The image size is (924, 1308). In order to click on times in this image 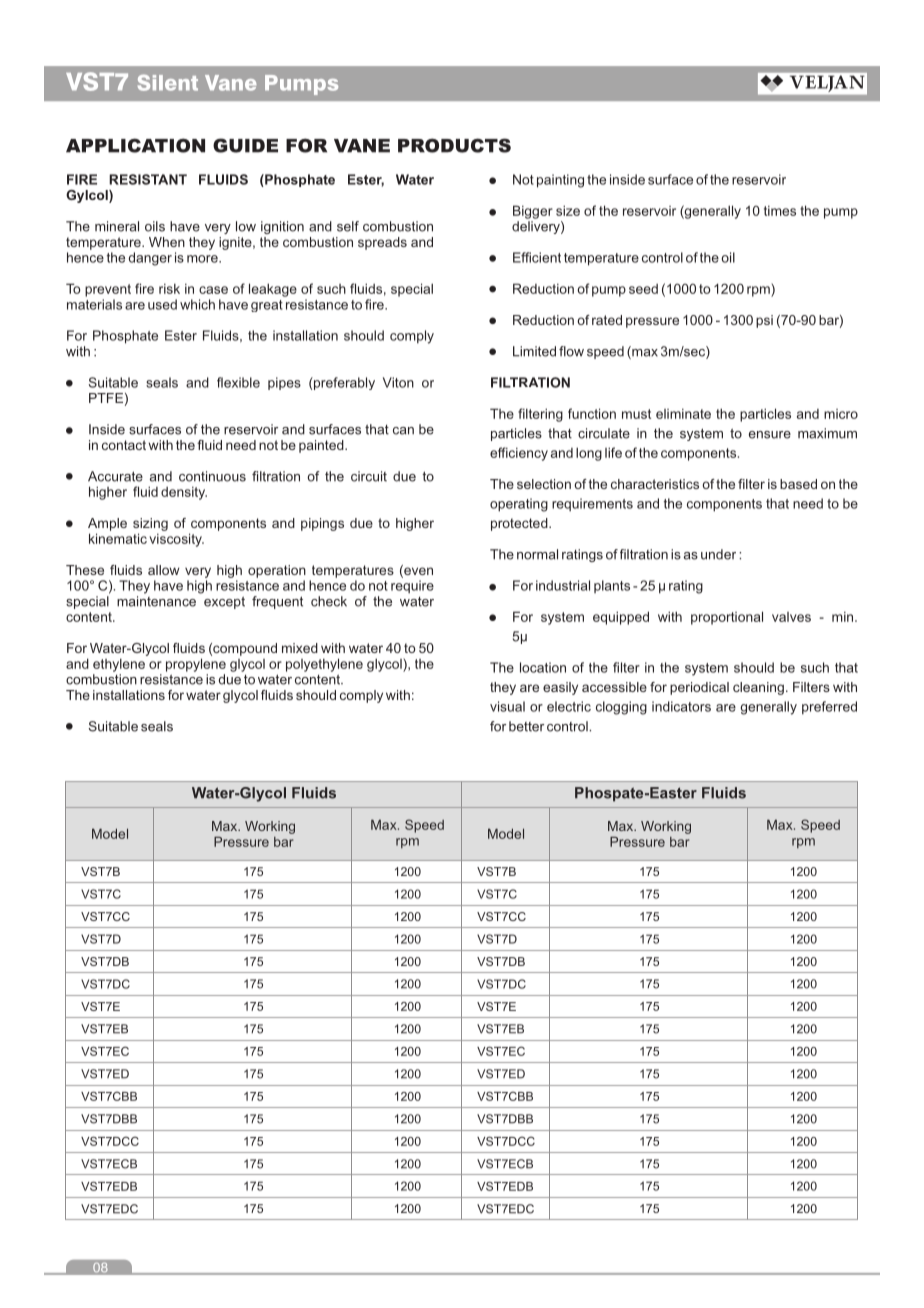, I will do `click(780, 210)`.
